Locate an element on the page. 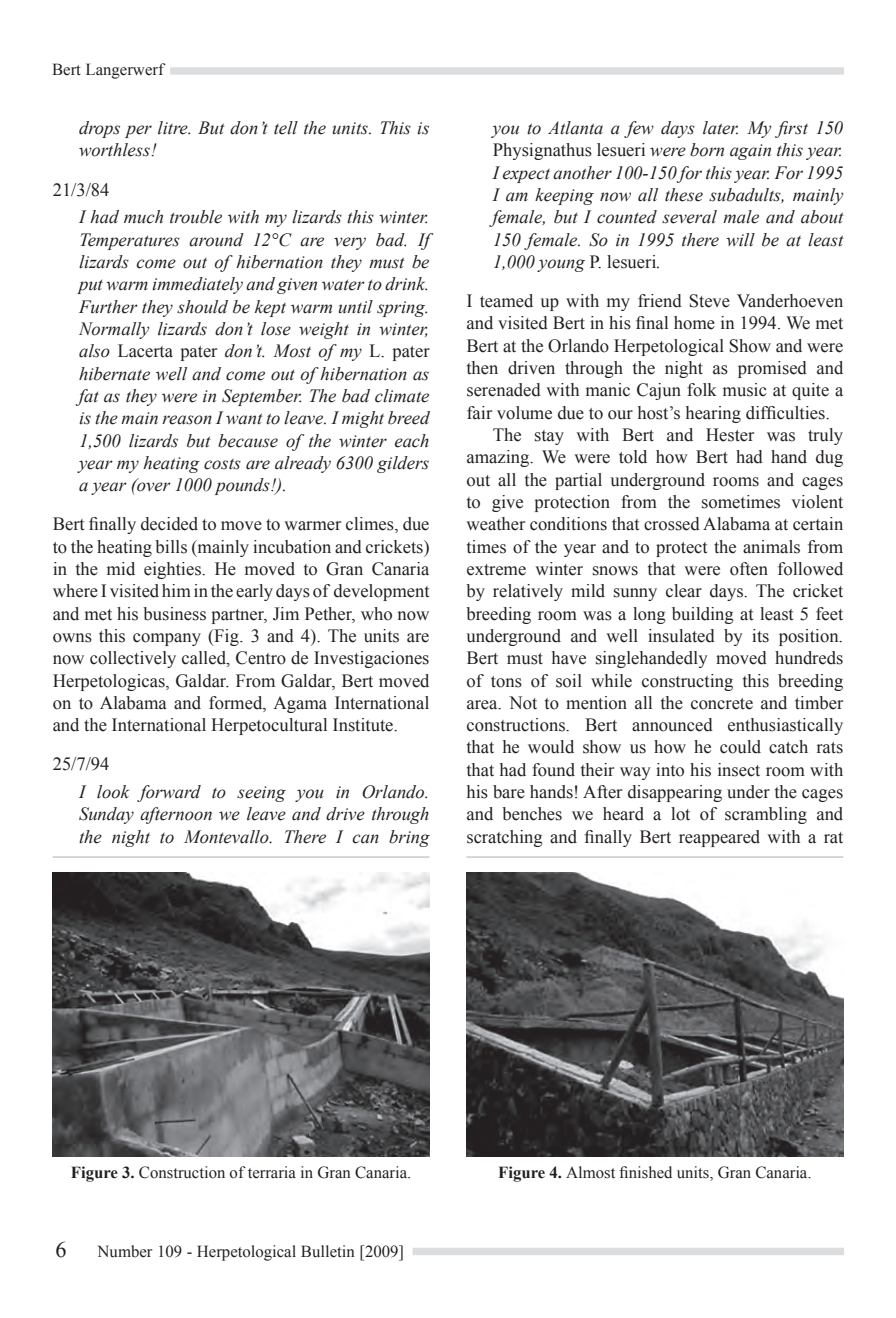 The image size is (896, 1318). expect is located at coordinates (526, 176).
